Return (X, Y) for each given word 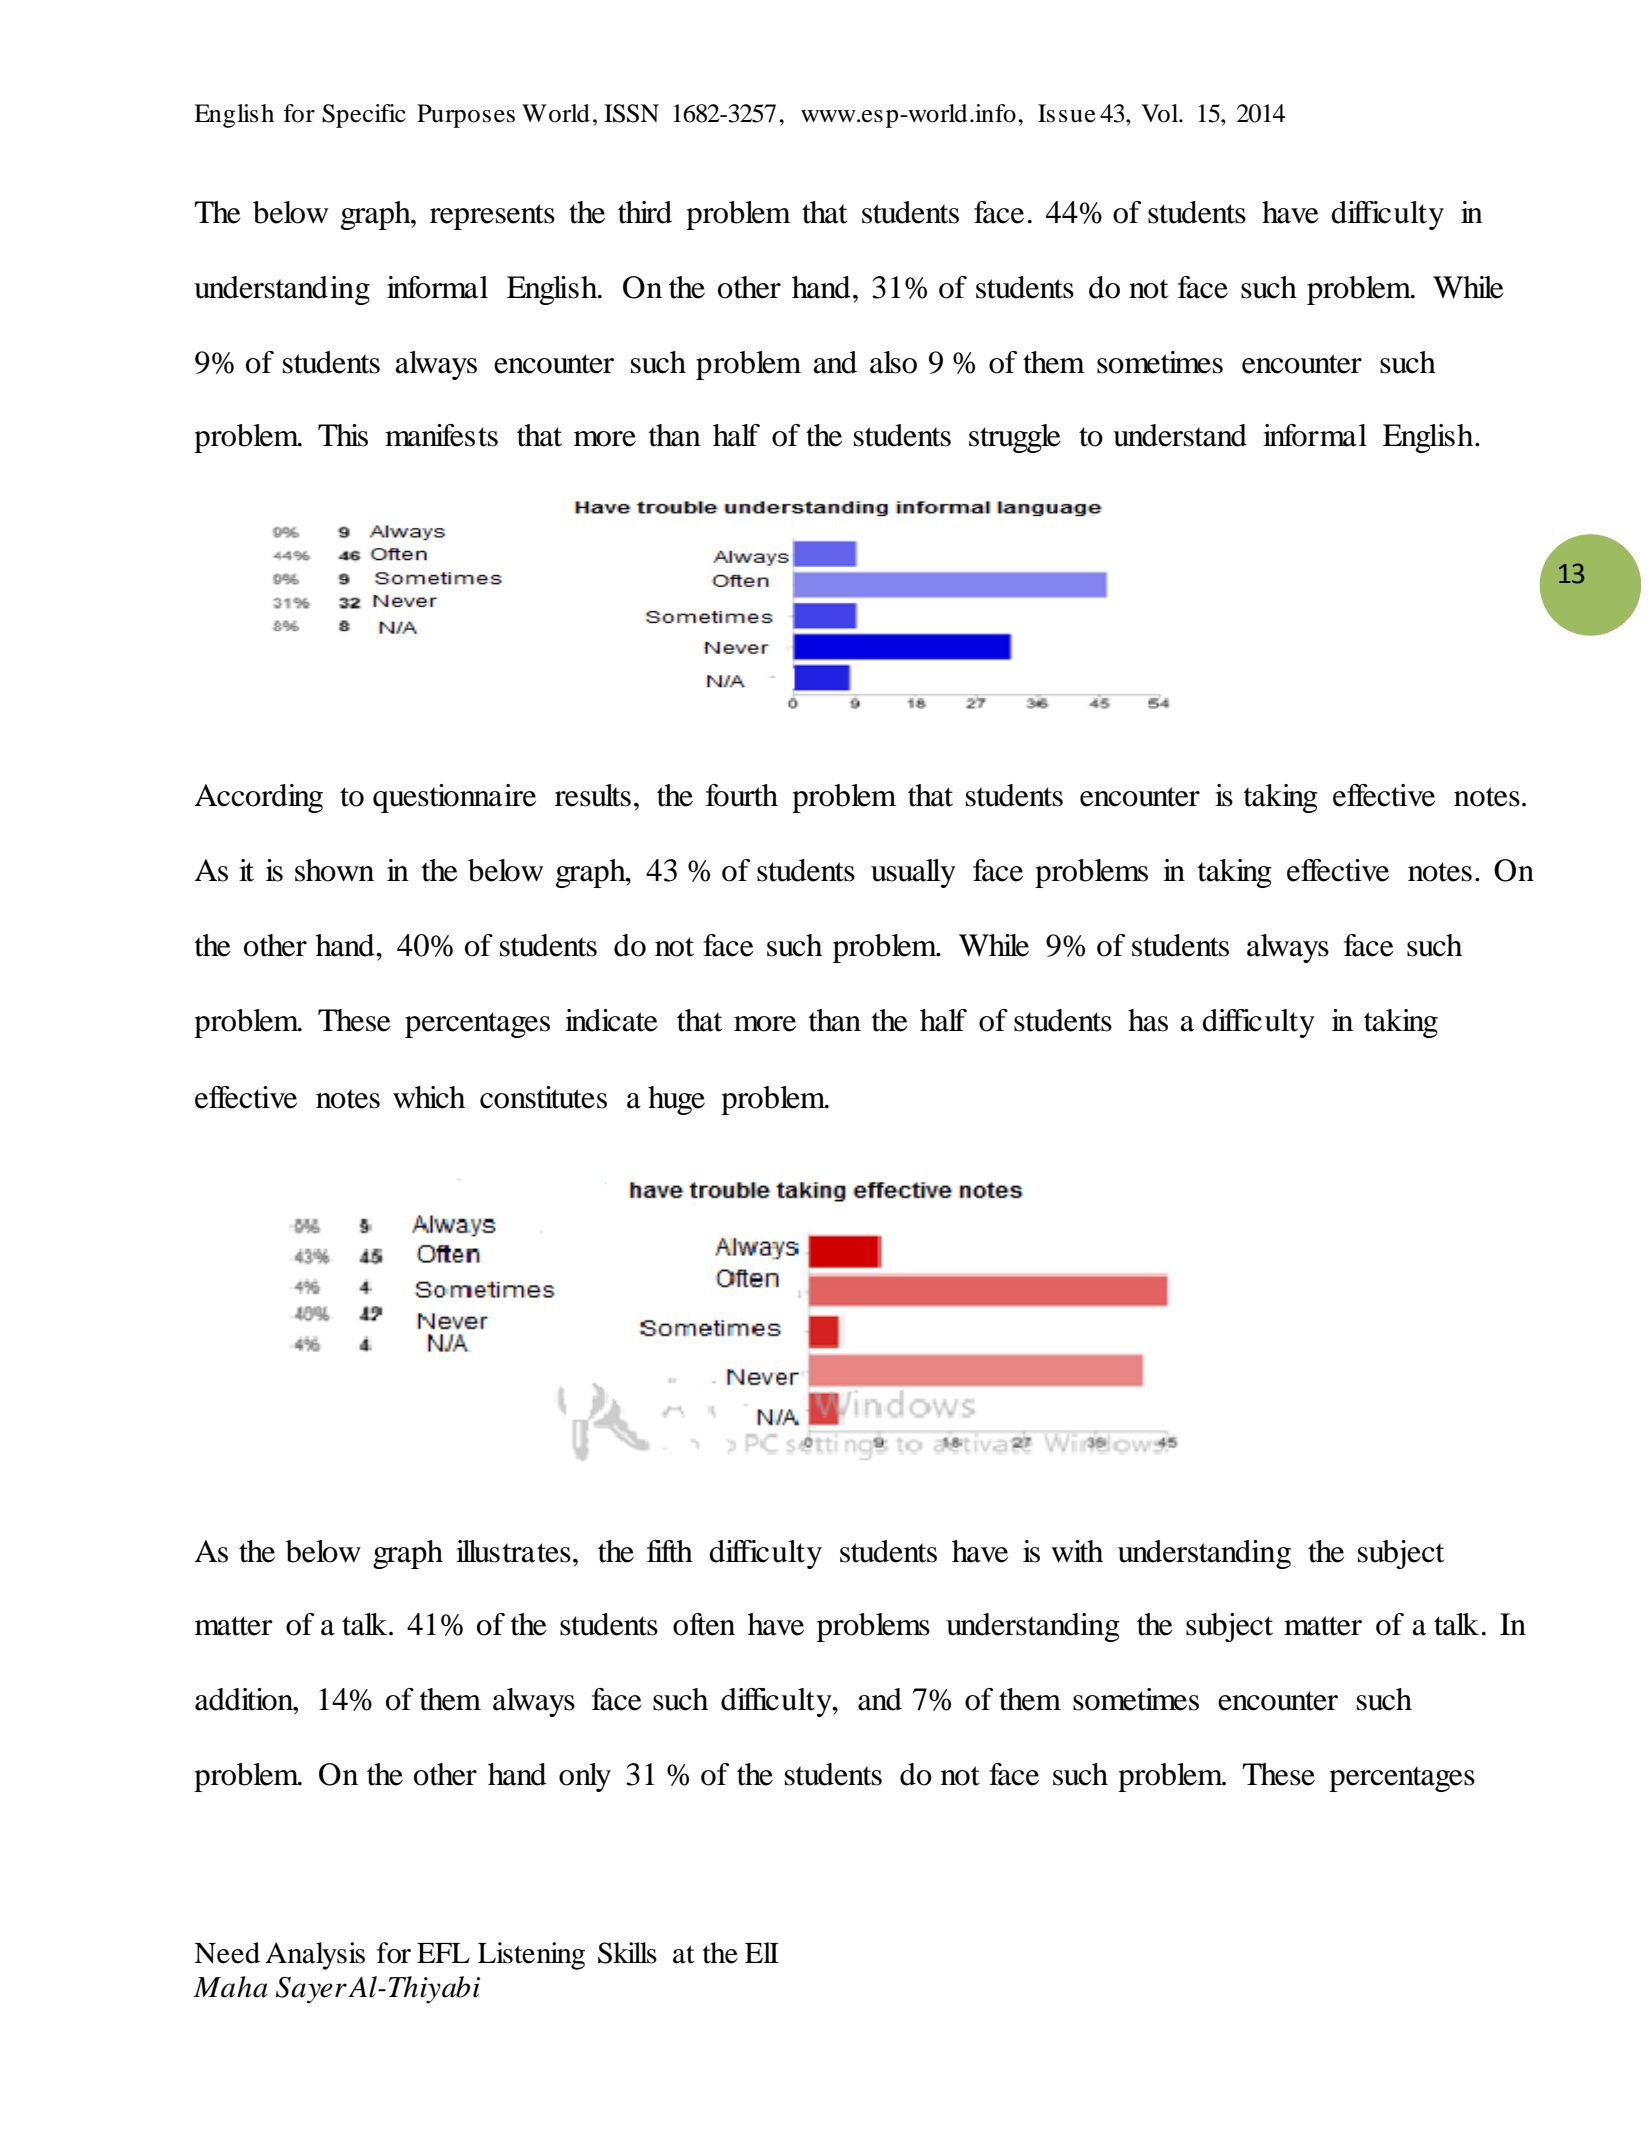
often (704, 1624)
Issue (1067, 113)
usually (913, 873)
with (1077, 1551)
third (645, 212)
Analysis (315, 1956)
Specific (364, 116)
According (259, 798)
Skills (627, 1953)
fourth (742, 795)
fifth (670, 1551)
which (429, 1097)
